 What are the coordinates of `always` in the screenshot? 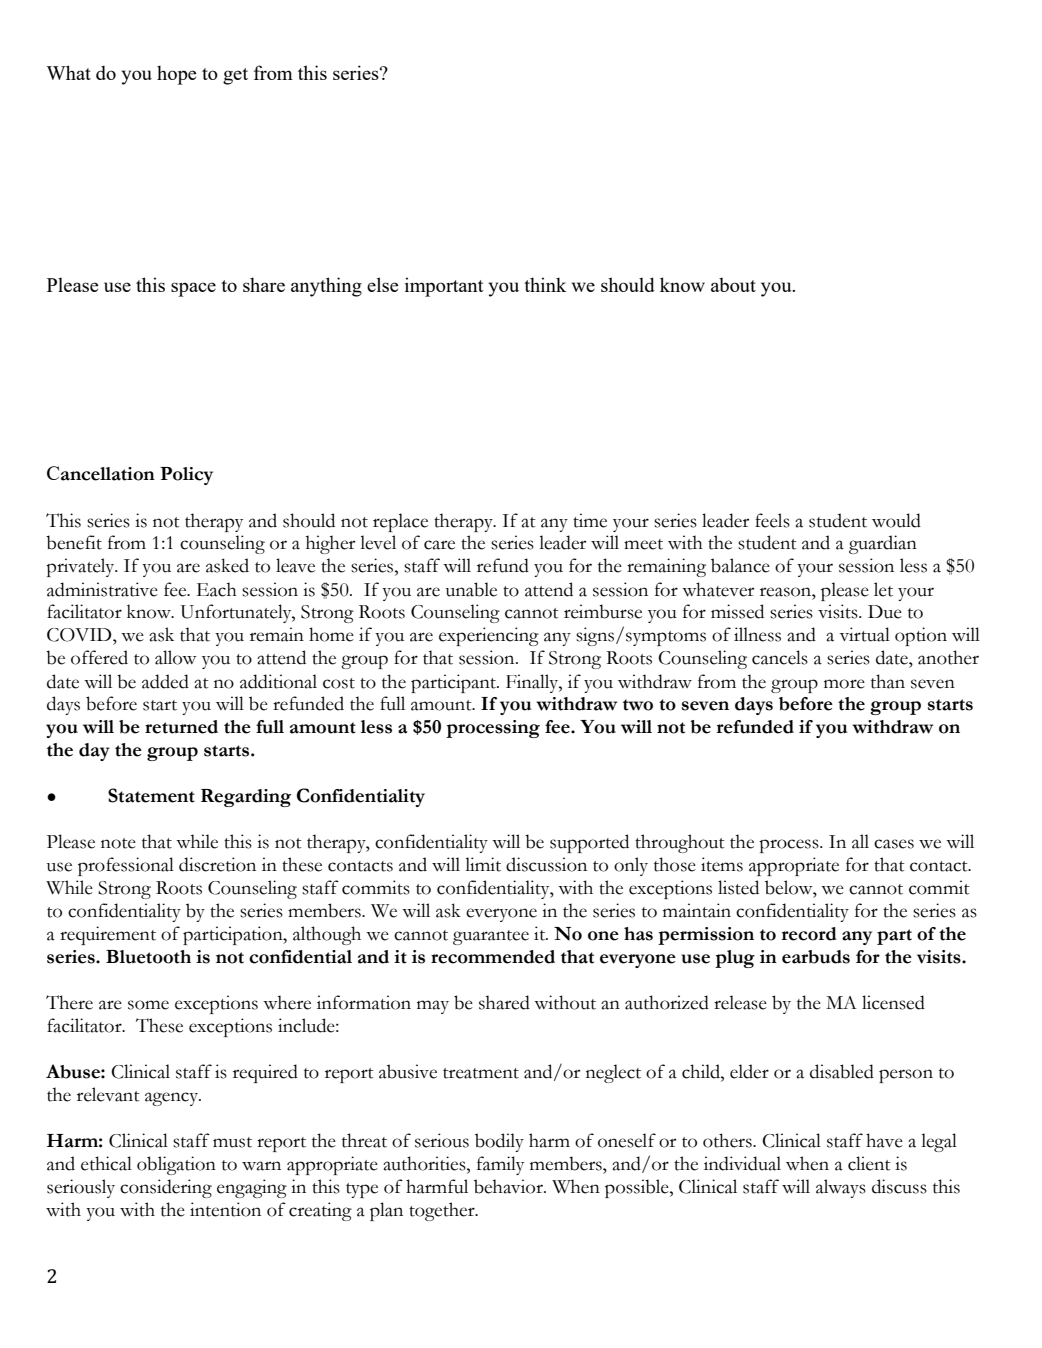 It's located at (841, 1188).
